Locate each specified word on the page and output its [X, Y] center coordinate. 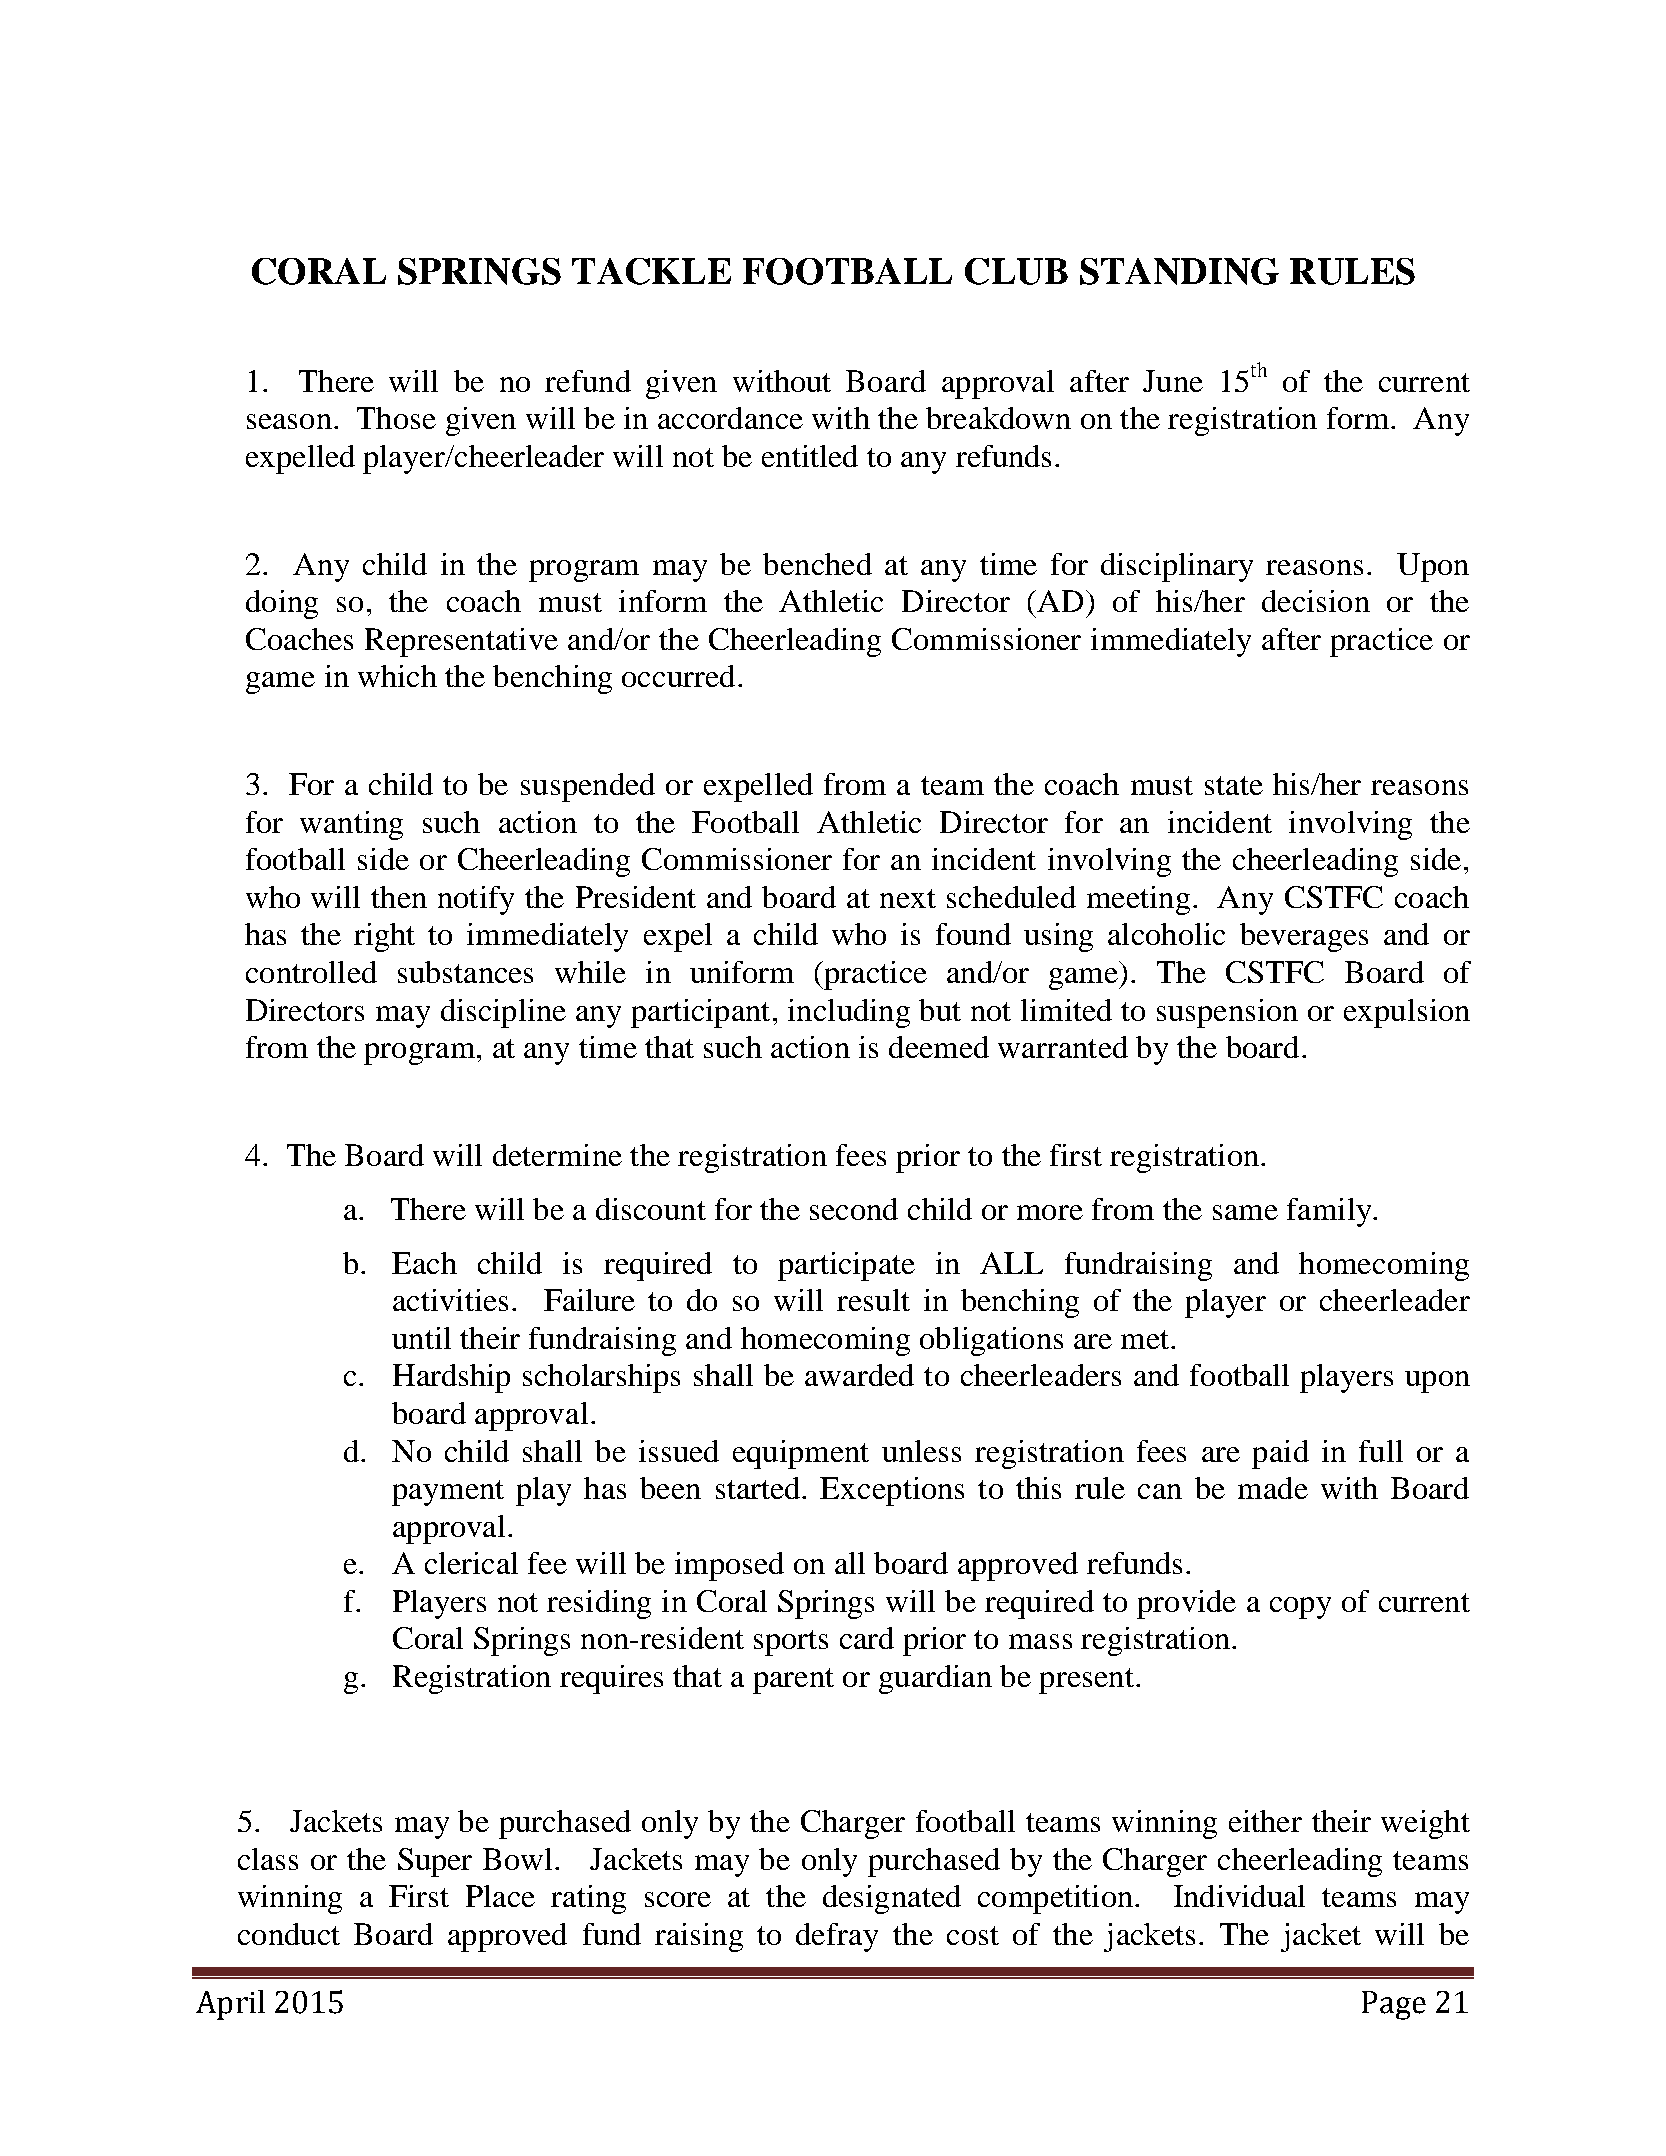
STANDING [1179, 271]
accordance [730, 418]
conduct [289, 1934]
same [1245, 1212]
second [854, 1209]
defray [837, 1937]
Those [396, 418]
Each [424, 1263]
